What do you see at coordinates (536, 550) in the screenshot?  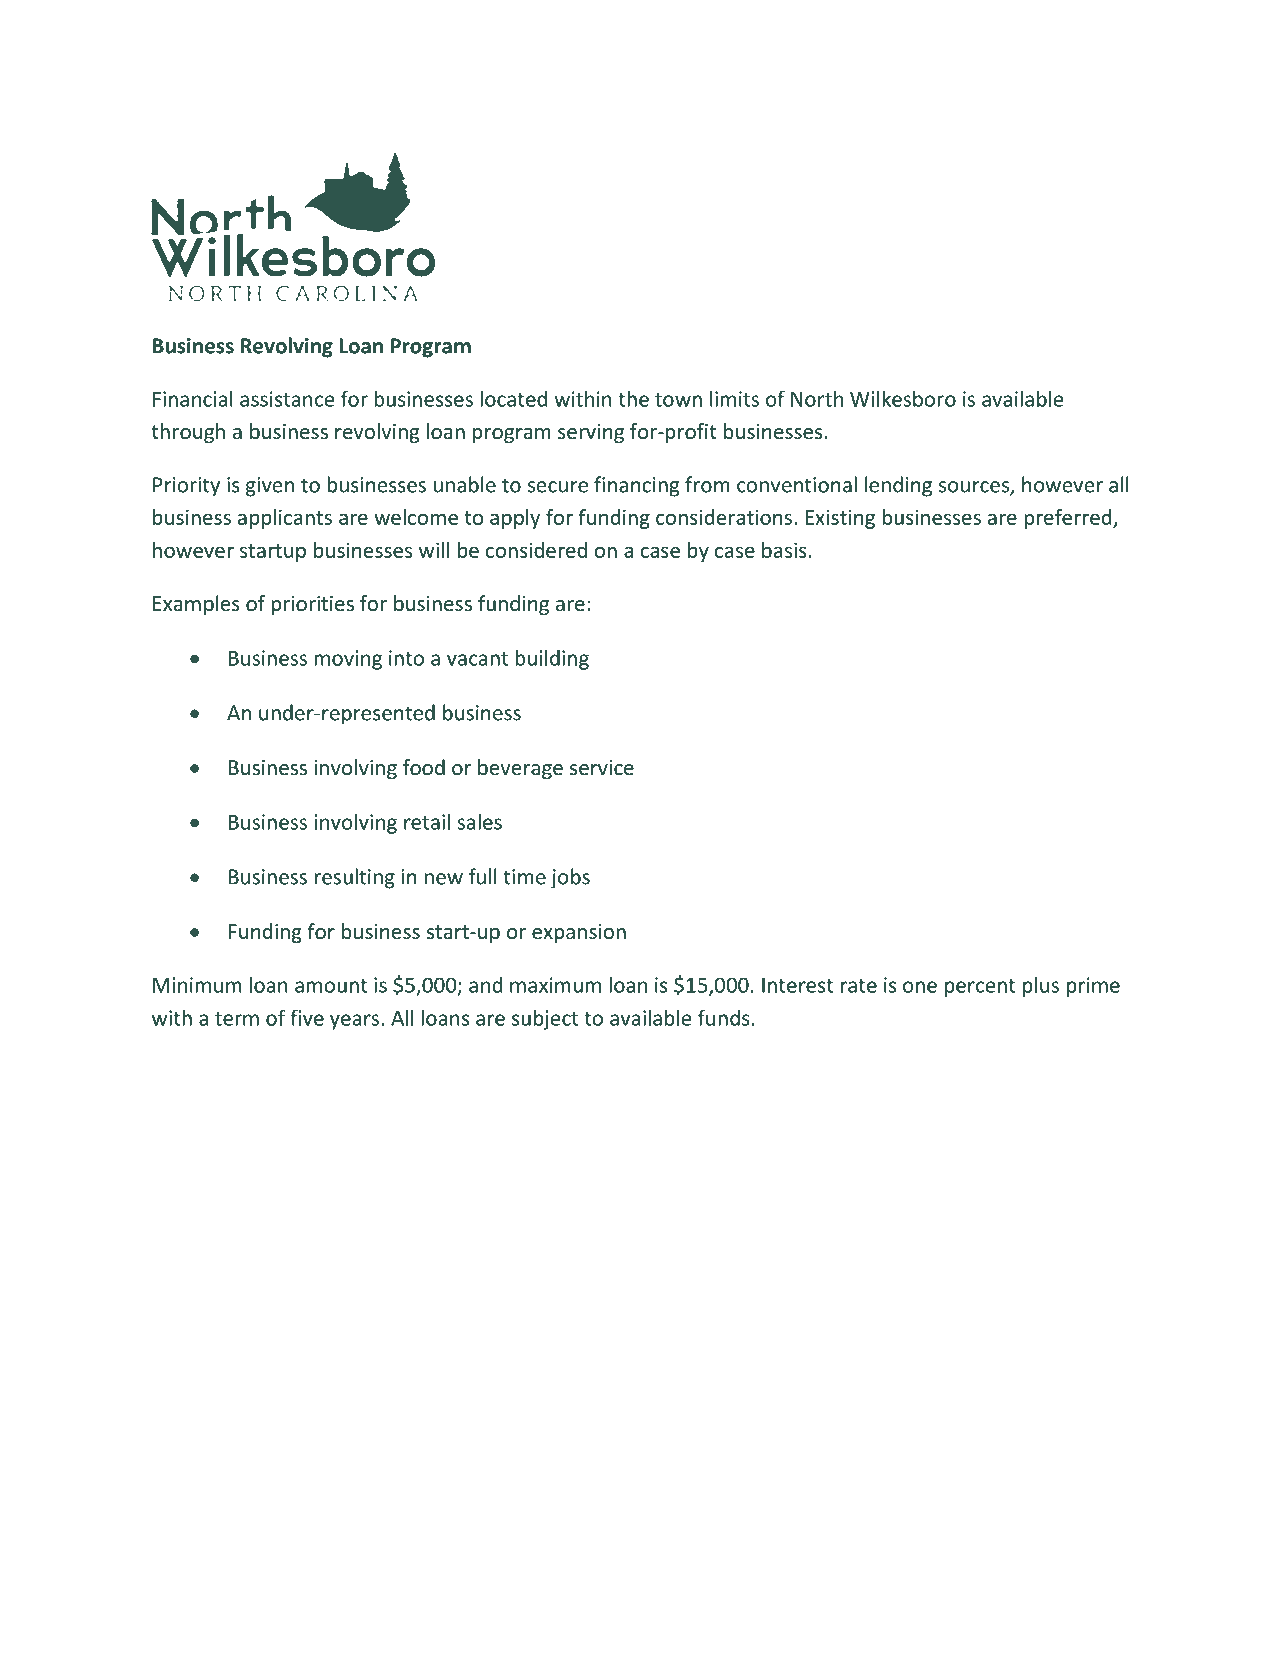 I see `considered` at bounding box center [536, 550].
